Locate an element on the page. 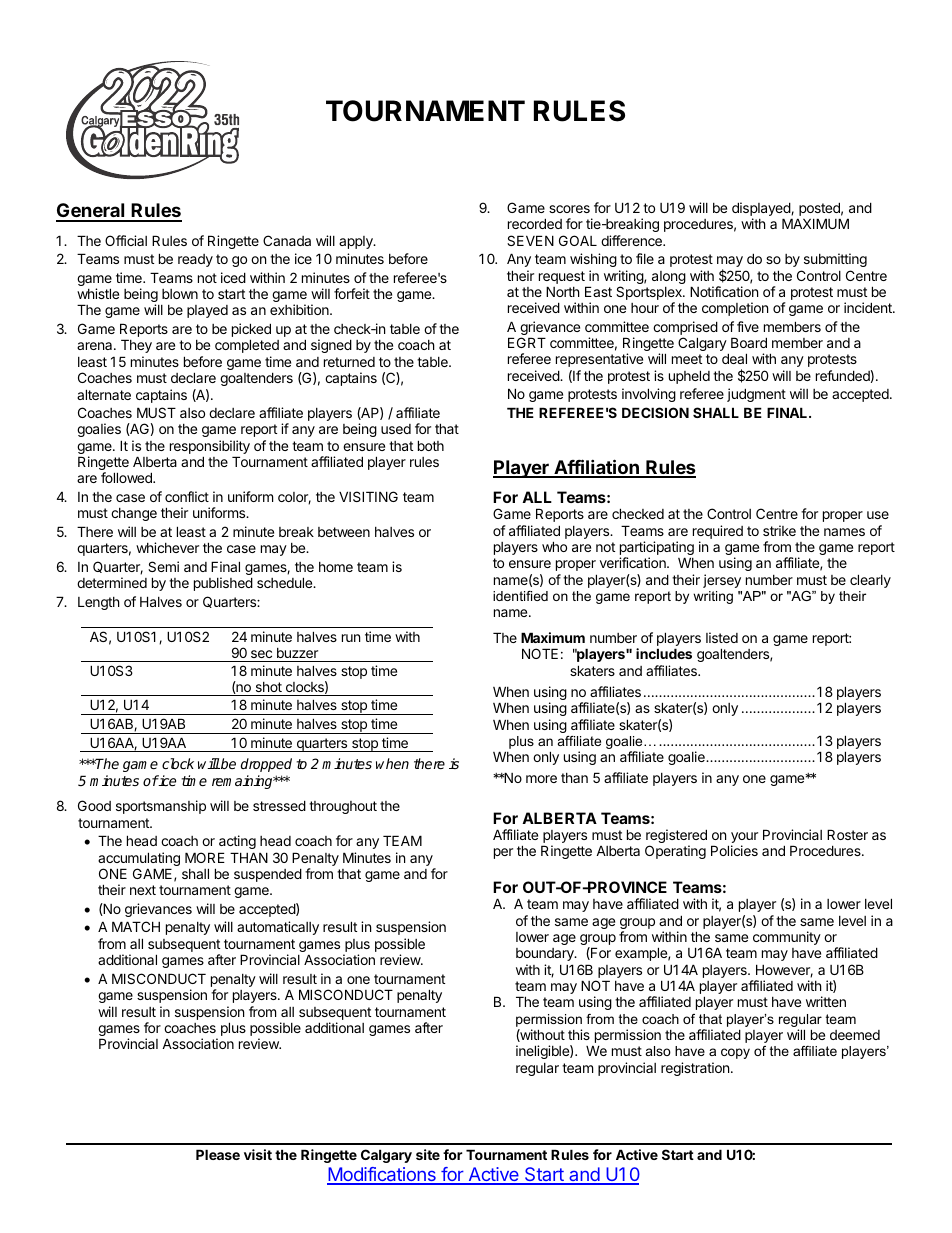 Image resolution: width=952 pixels, height=1233 pixels. whichever is located at coordinates (167, 547).
